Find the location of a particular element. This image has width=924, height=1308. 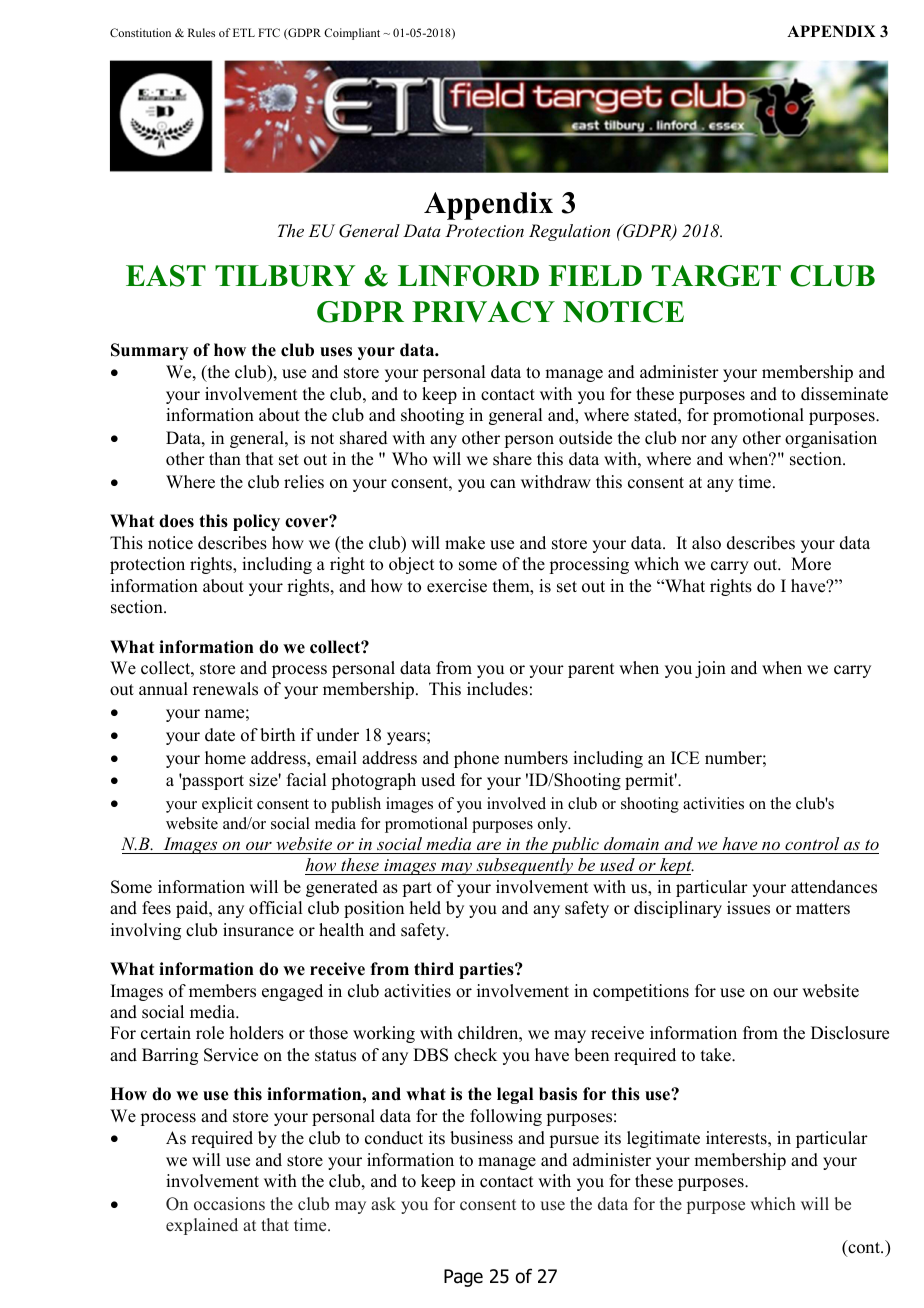

Regulation is located at coordinates (569, 232).
